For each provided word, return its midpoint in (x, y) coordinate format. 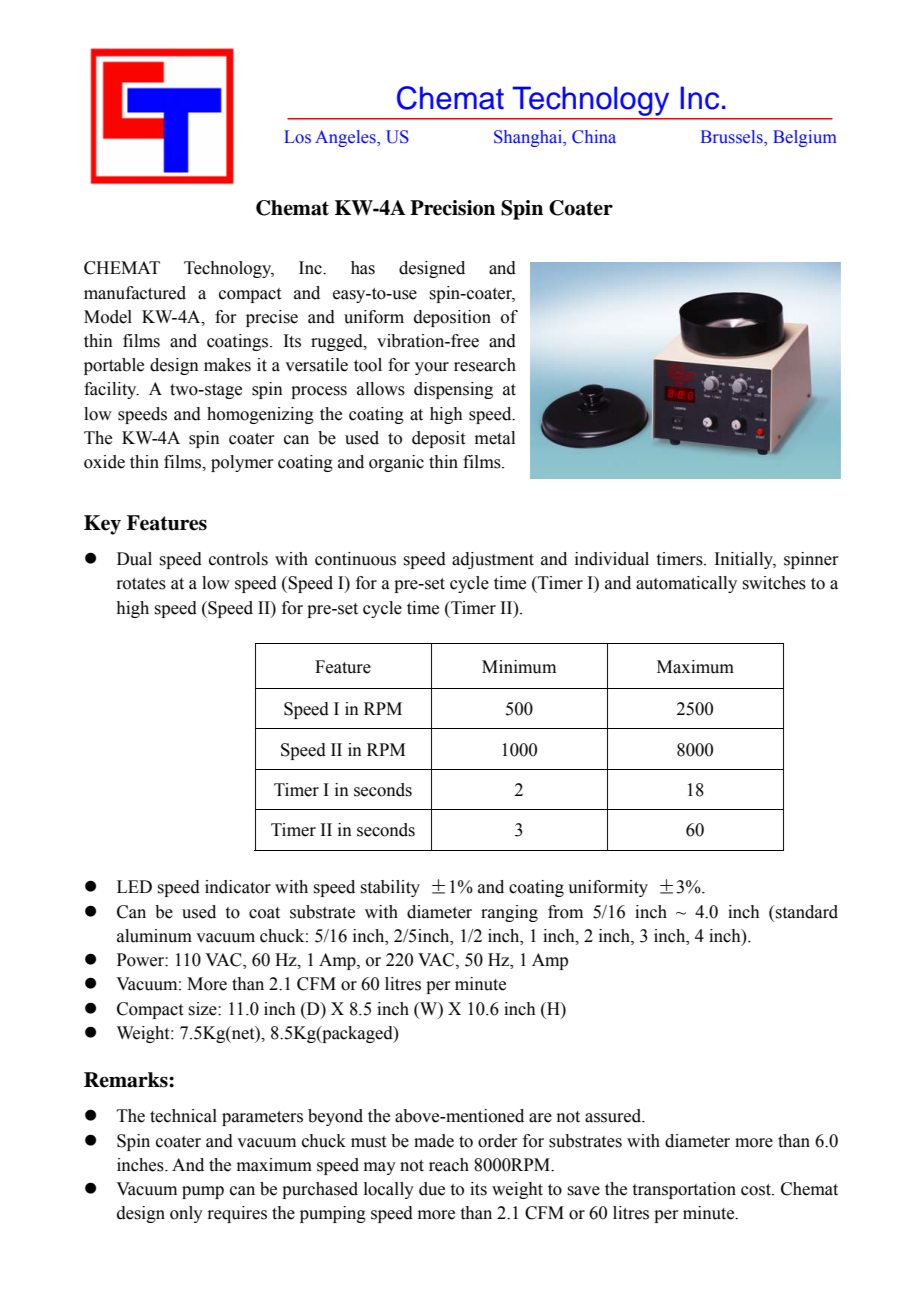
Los (297, 137)
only (186, 1214)
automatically (686, 584)
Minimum (519, 667)
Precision (452, 208)
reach (449, 1165)
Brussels (733, 137)
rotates (141, 584)
